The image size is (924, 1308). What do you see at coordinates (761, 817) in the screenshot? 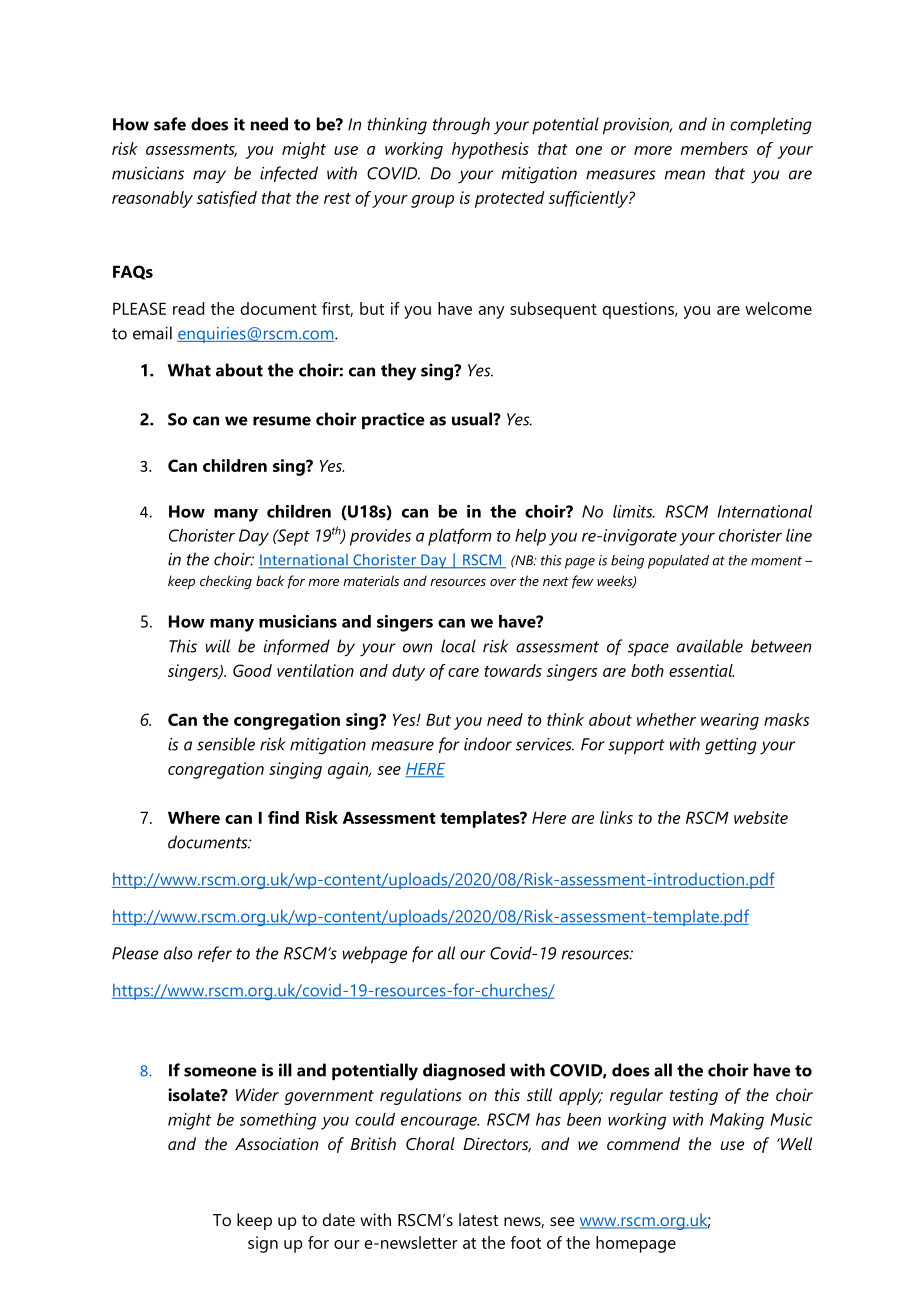
I see `website` at bounding box center [761, 817].
